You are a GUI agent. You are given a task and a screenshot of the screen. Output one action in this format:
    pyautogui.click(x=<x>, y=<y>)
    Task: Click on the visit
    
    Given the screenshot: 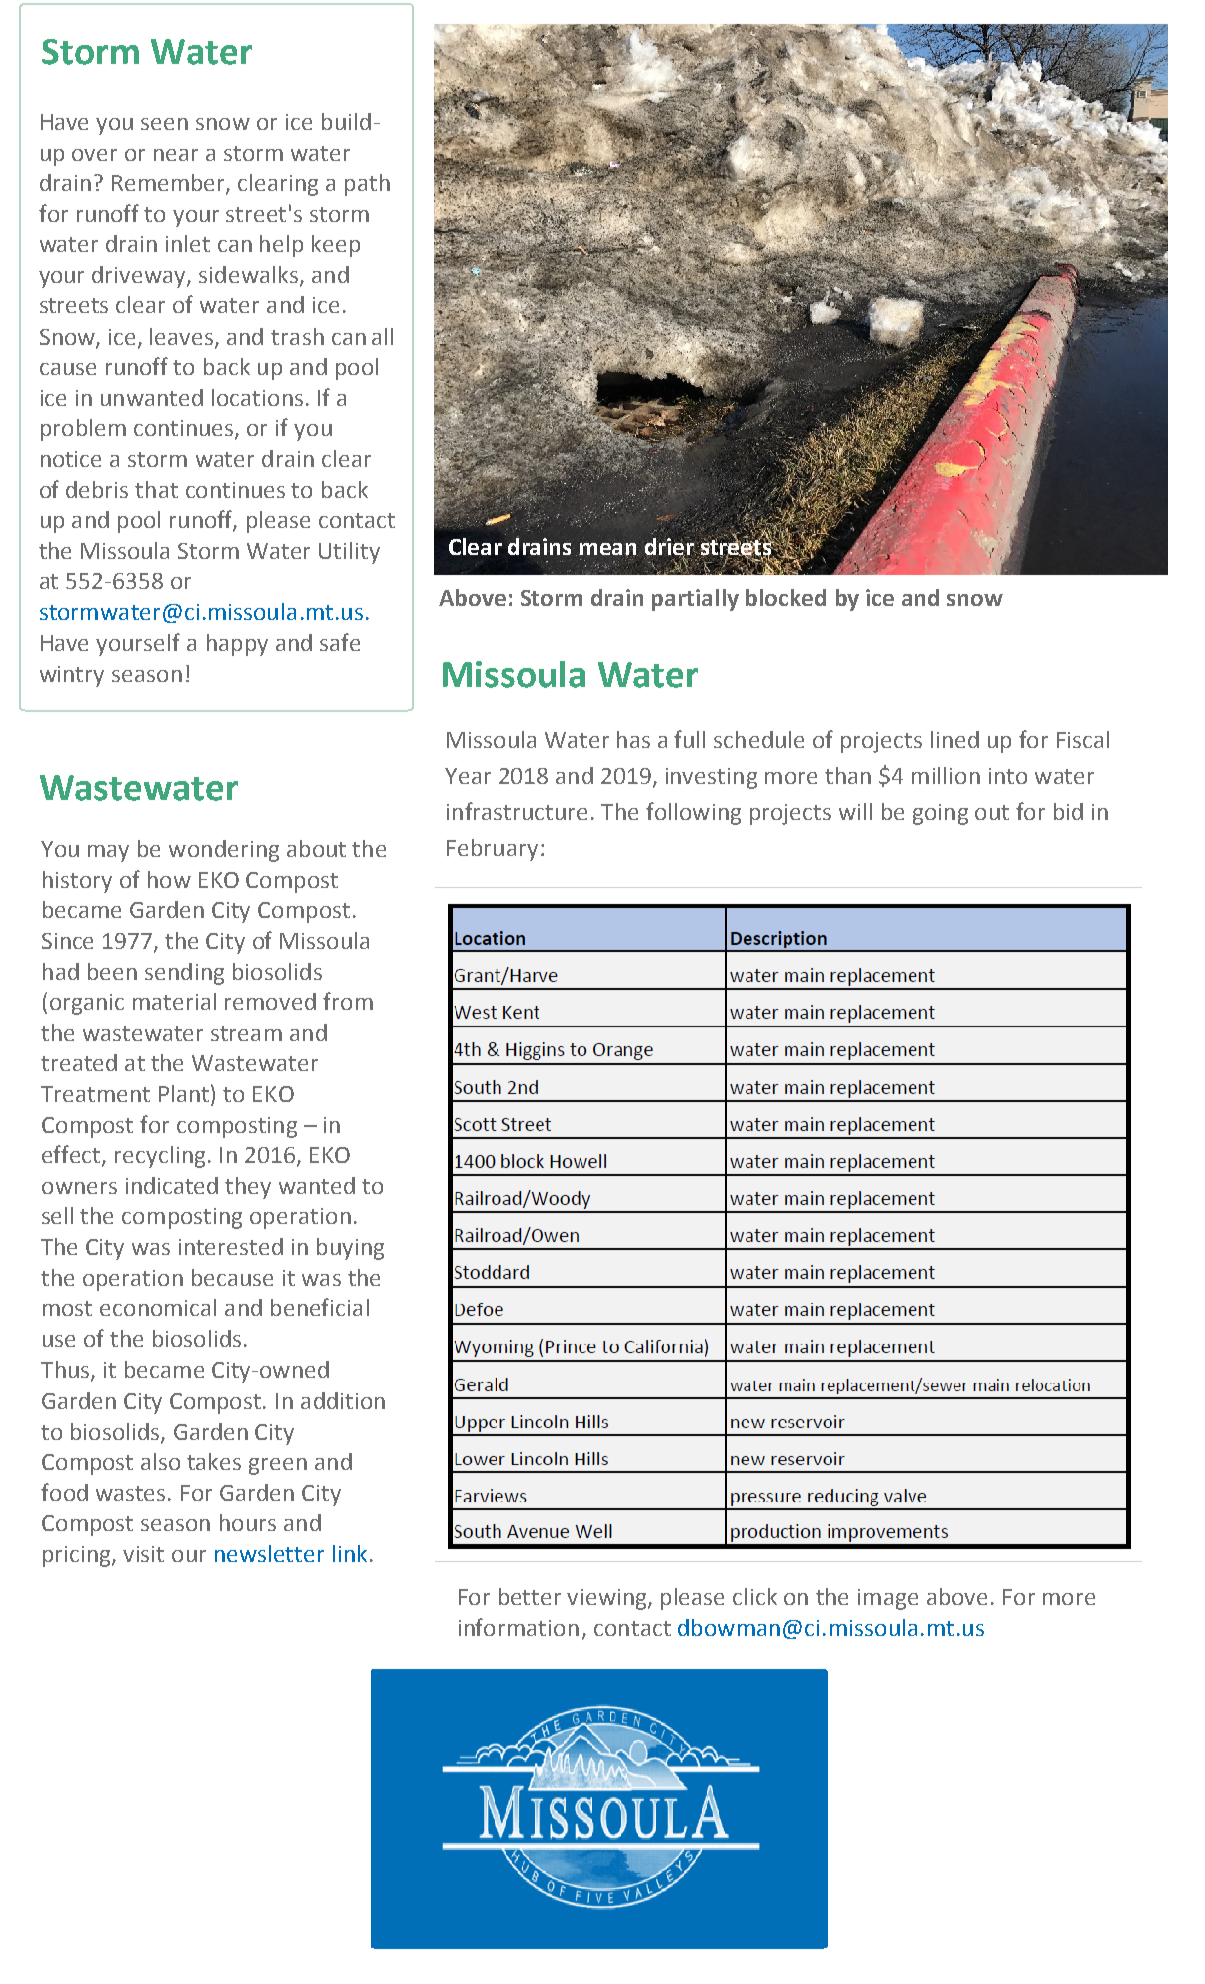 What is the action you would take?
    pyautogui.click(x=143, y=1554)
